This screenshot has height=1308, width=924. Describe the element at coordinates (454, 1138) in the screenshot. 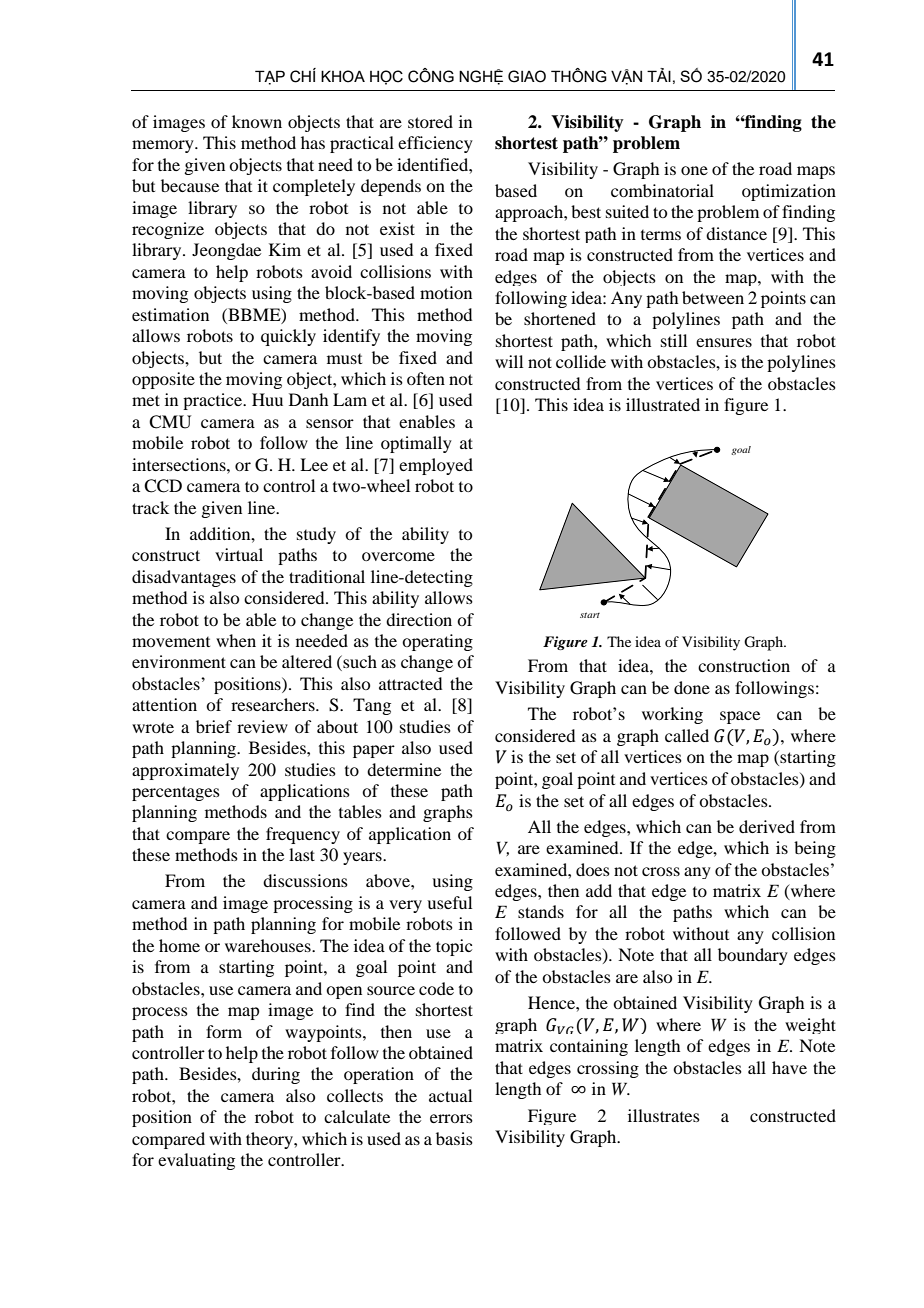

I see `basis` at that location.
